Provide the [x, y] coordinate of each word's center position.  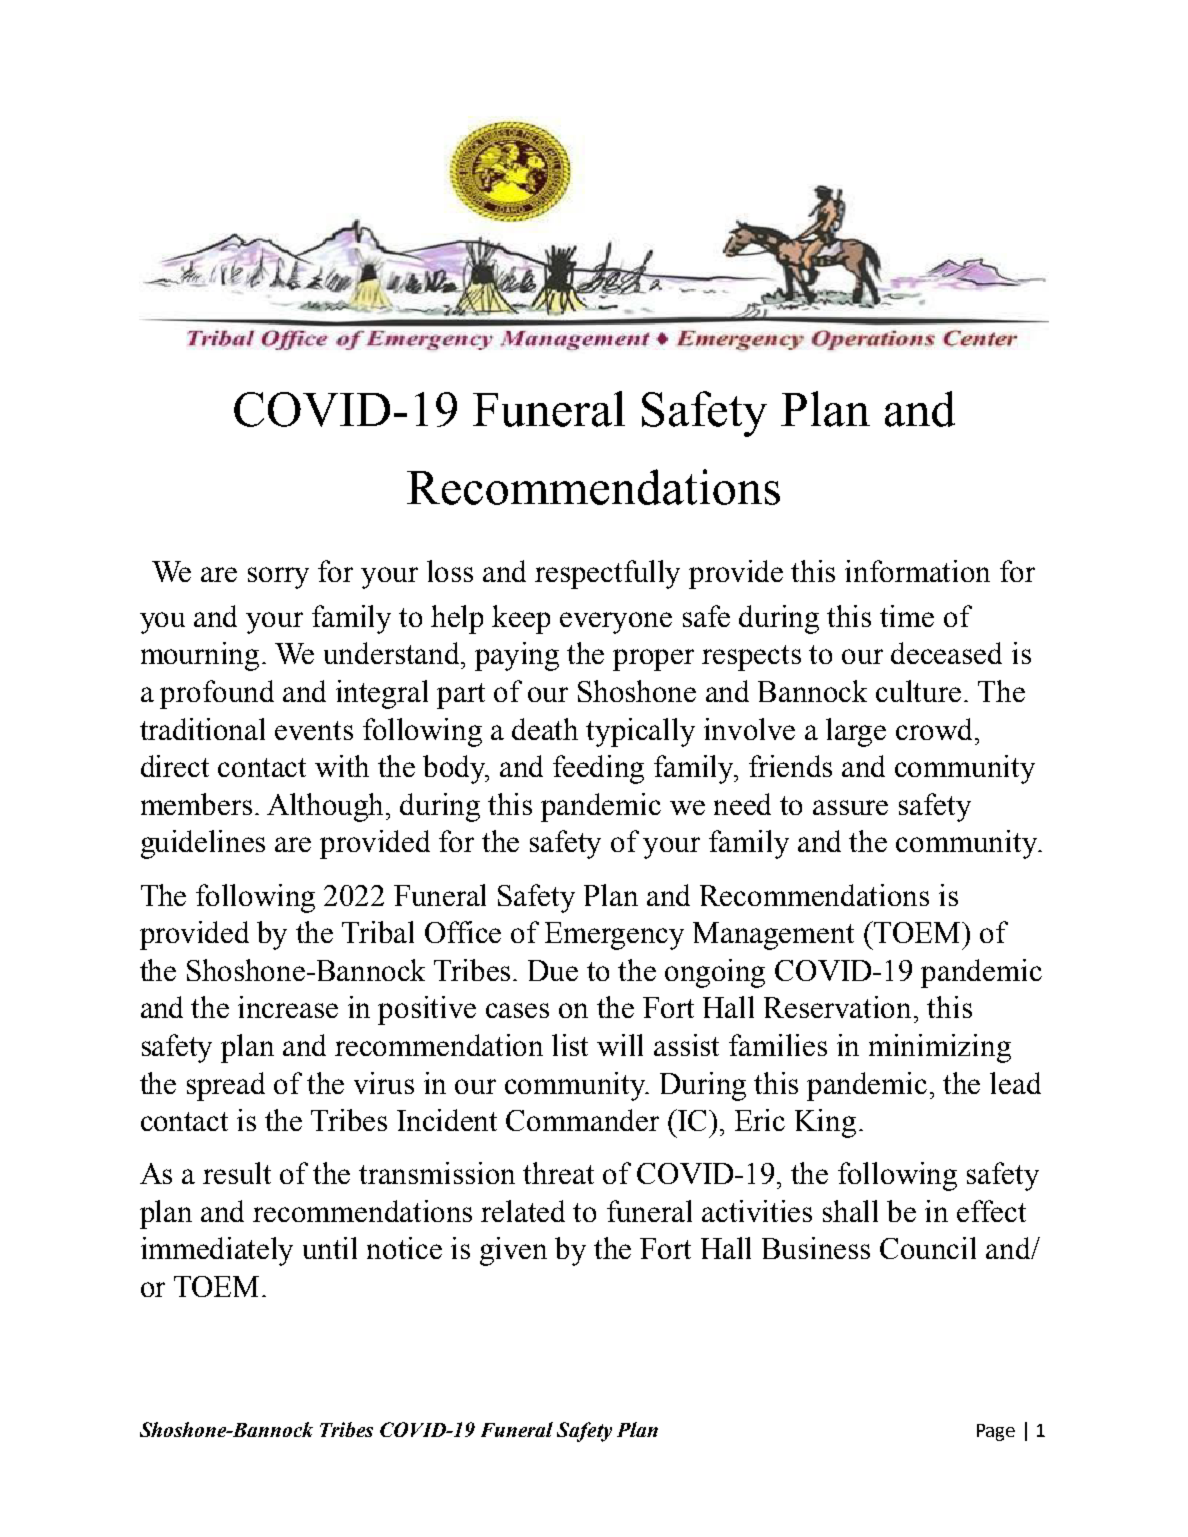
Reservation [839, 1007]
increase [288, 1007]
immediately [217, 1251]
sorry [278, 578]
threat [558, 1173]
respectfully [607, 574]
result [237, 1173]
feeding [598, 769]
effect [991, 1211]
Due [553, 970]
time [907, 616]
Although [327, 807]
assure [850, 807]
